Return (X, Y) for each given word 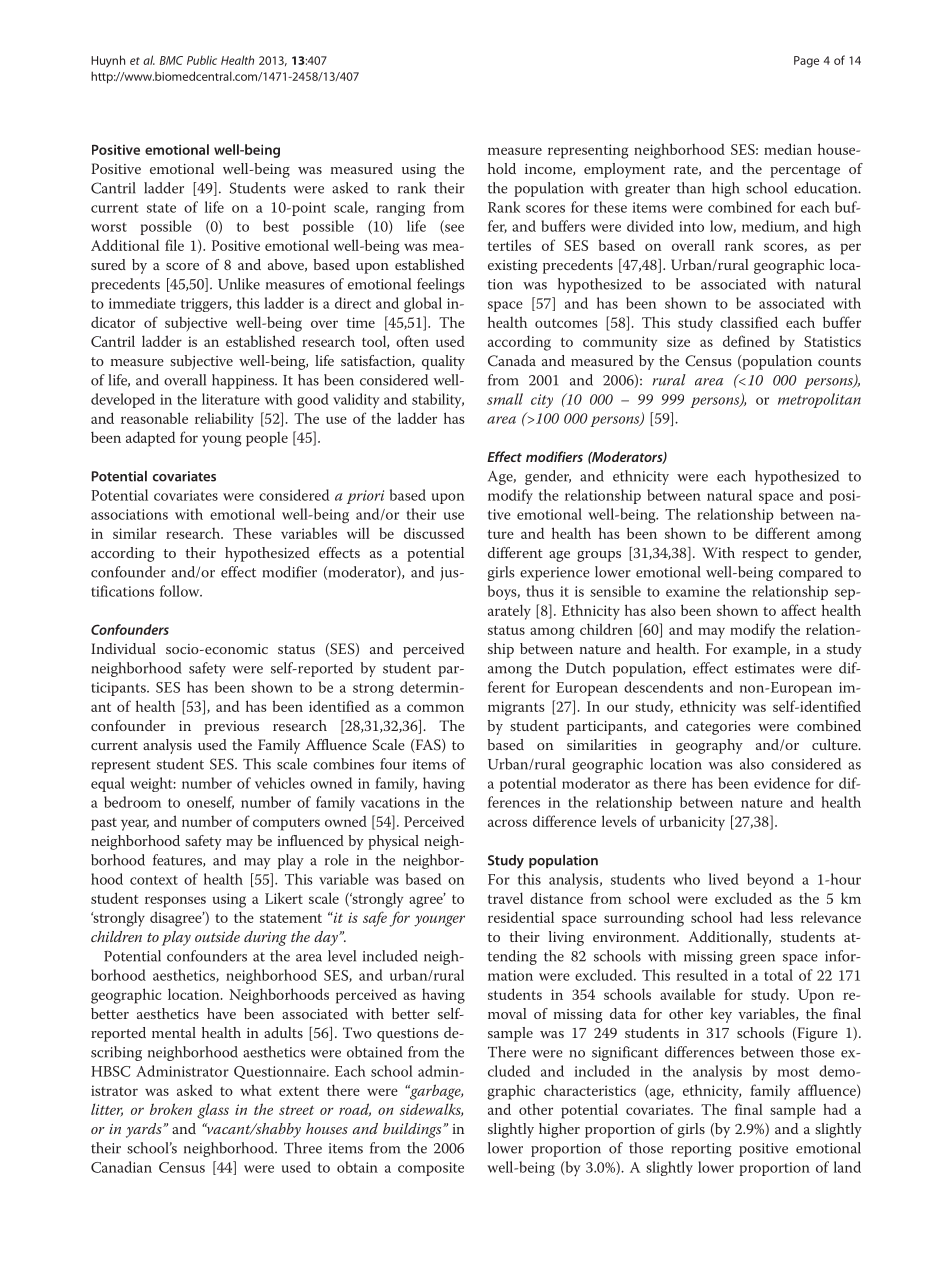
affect (798, 610)
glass (213, 1111)
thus (540, 591)
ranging (401, 209)
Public (202, 60)
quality (443, 362)
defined (746, 341)
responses (175, 902)
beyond (770, 880)
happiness (244, 381)
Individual (123, 648)
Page (806, 62)
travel (505, 898)
